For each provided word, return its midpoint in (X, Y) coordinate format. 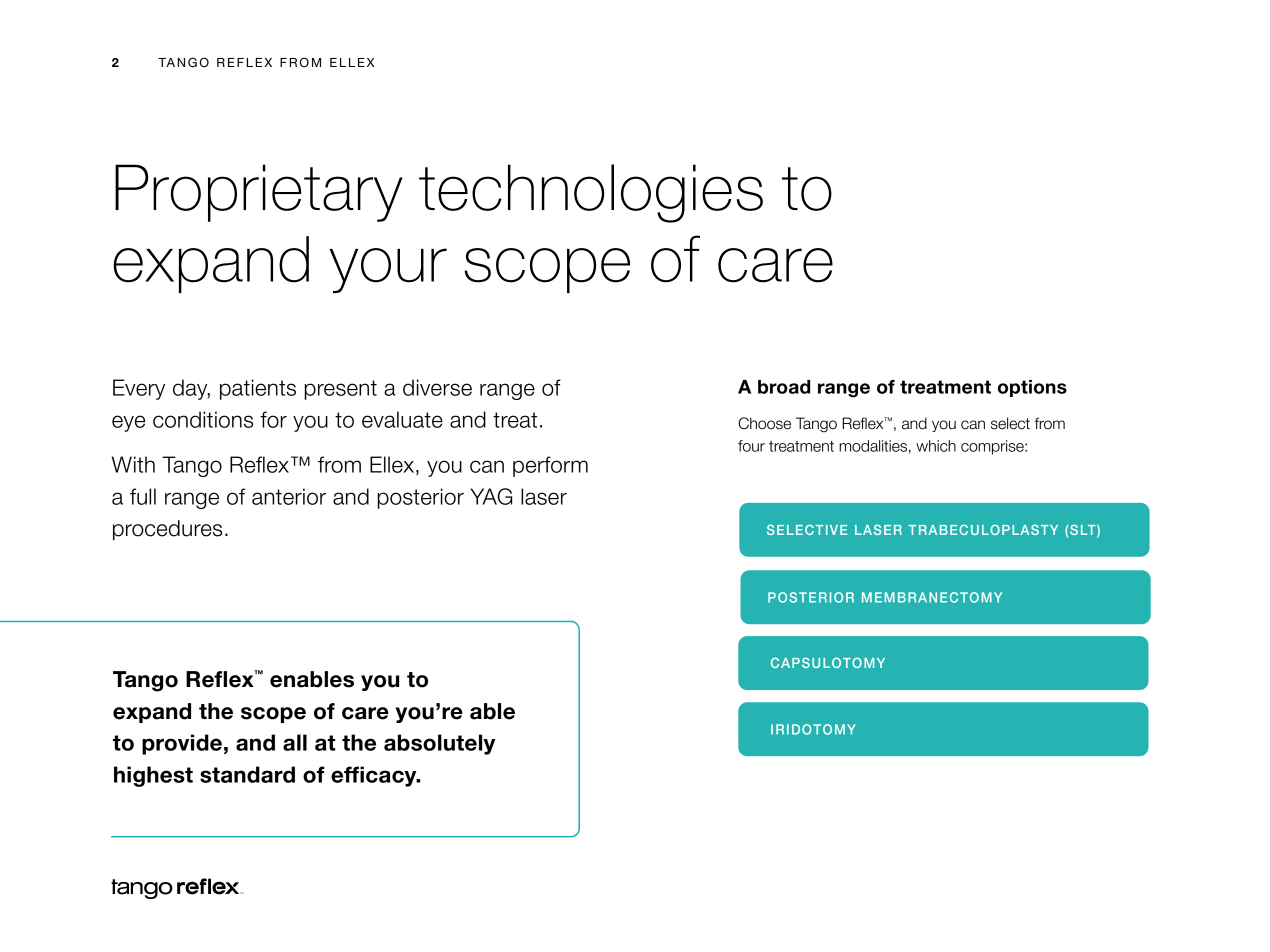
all (295, 742)
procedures (167, 530)
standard (247, 774)
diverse (437, 387)
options (1032, 388)
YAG (491, 496)
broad (784, 387)
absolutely (439, 744)
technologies (591, 193)
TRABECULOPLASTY (983, 529)
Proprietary (259, 193)
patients (258, 389)
